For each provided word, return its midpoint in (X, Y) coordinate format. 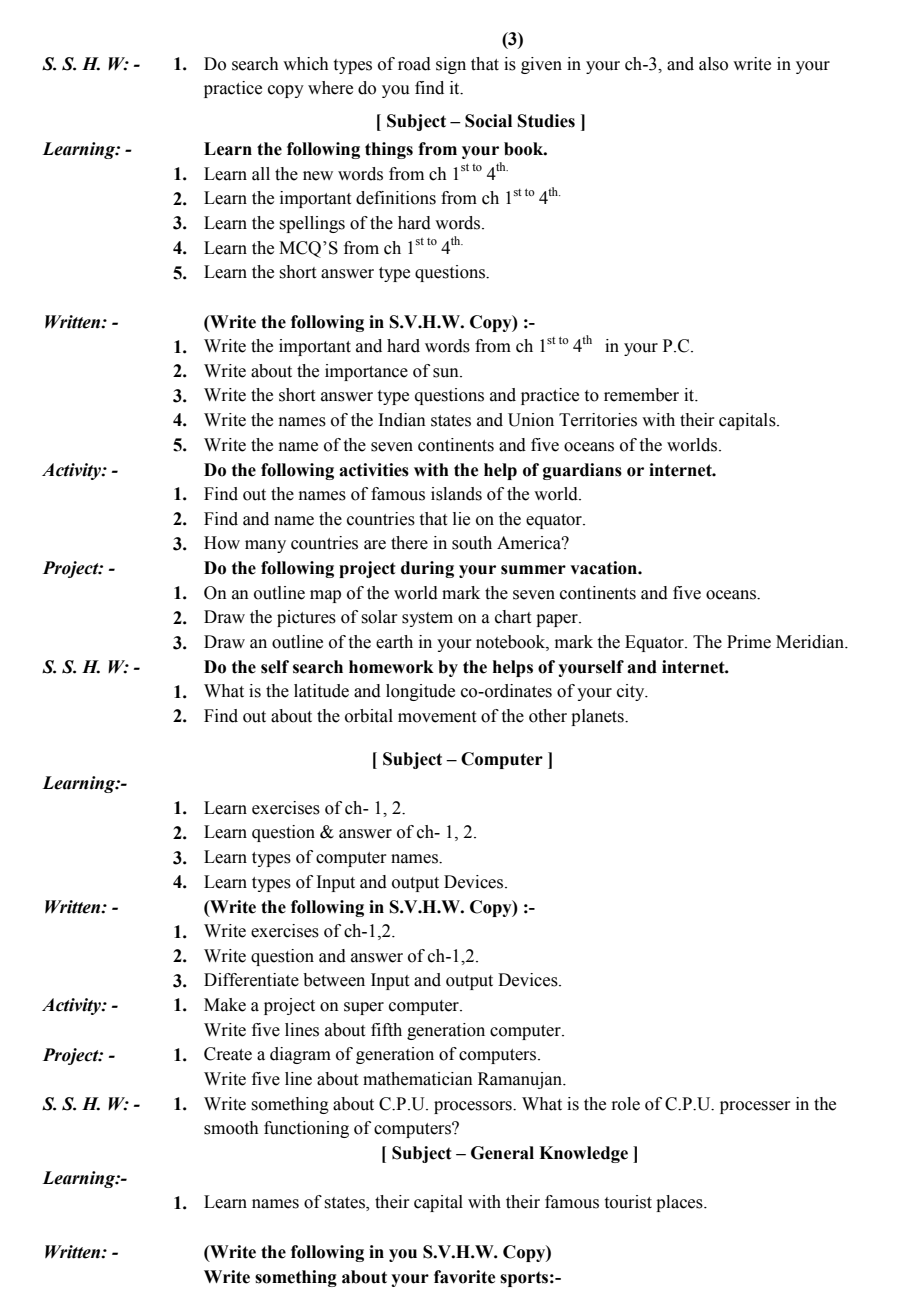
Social (488, 121)
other (548, 716)
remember (641, 395)
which (306, 64)
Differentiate (251, 980)
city (632, 692)
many (265, 546)
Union (531, 420)
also (713, 64)
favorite (464, 1277)
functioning (306, 1129)
